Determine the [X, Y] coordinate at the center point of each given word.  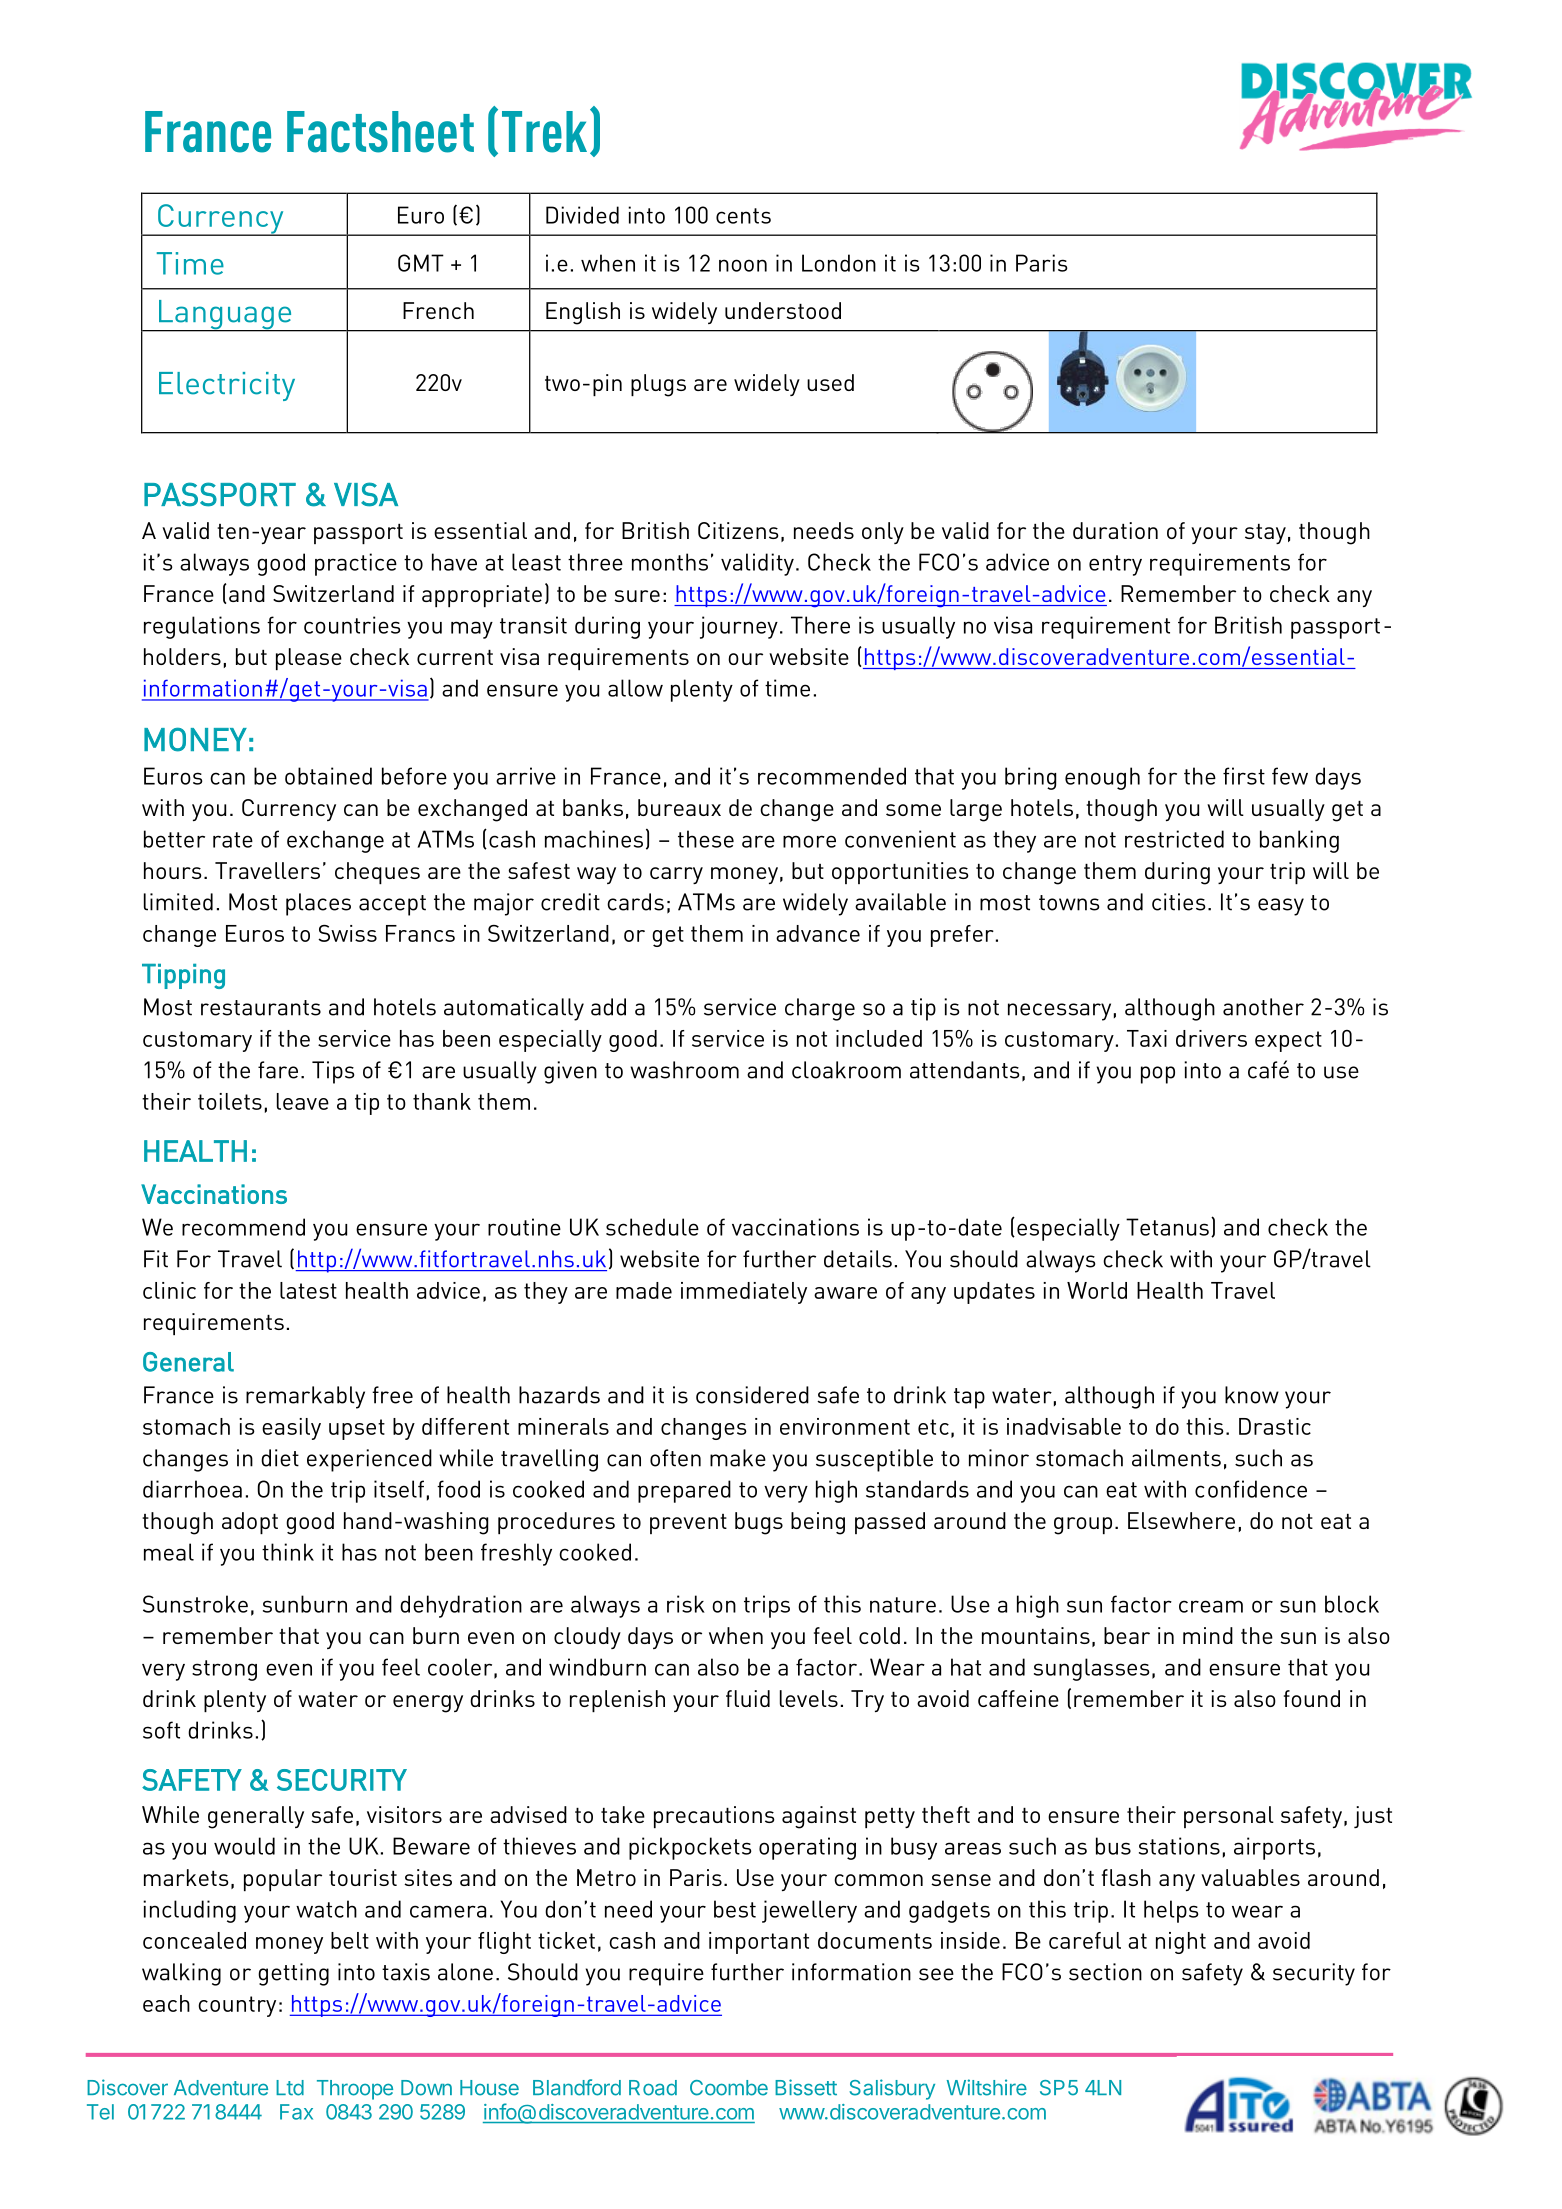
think [288, 1552]
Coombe [729, 2088]
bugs [759, 1523]
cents [743, 216]
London [839, 263]
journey [739, 627]
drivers [1211, 1038]
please [309, 659]
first [1244, 776]
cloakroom [846, 1070]
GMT [421, 263]
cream [1211, 1606]
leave [303, 1101]
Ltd [290, 2088]
